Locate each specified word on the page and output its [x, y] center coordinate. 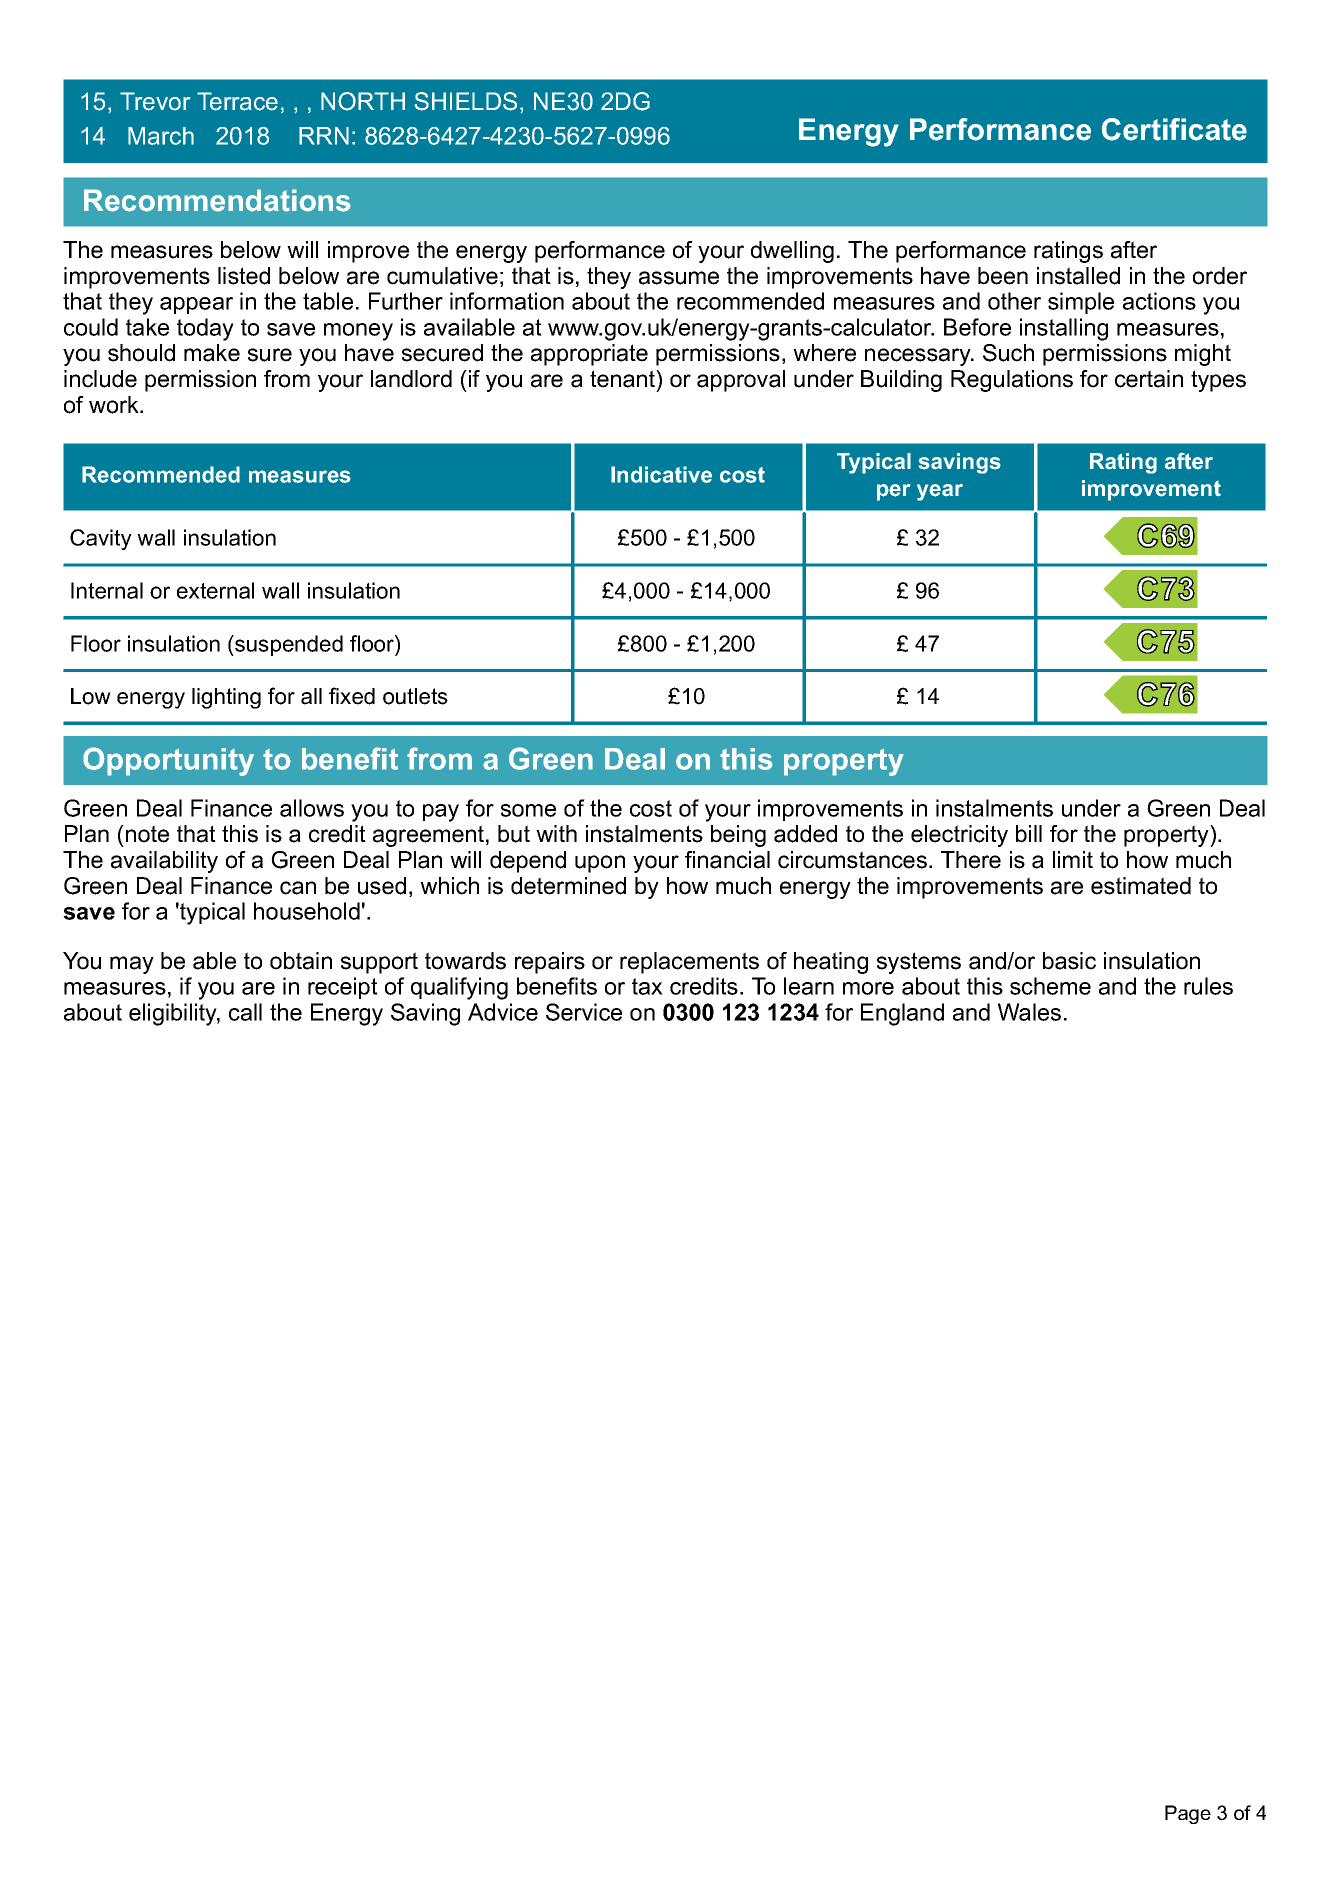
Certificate [1174, 129]
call [245, 1012]
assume [679, 278]
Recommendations [217, 200]
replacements [689, 963]
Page [1188, 1814]
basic [1069, 961]
